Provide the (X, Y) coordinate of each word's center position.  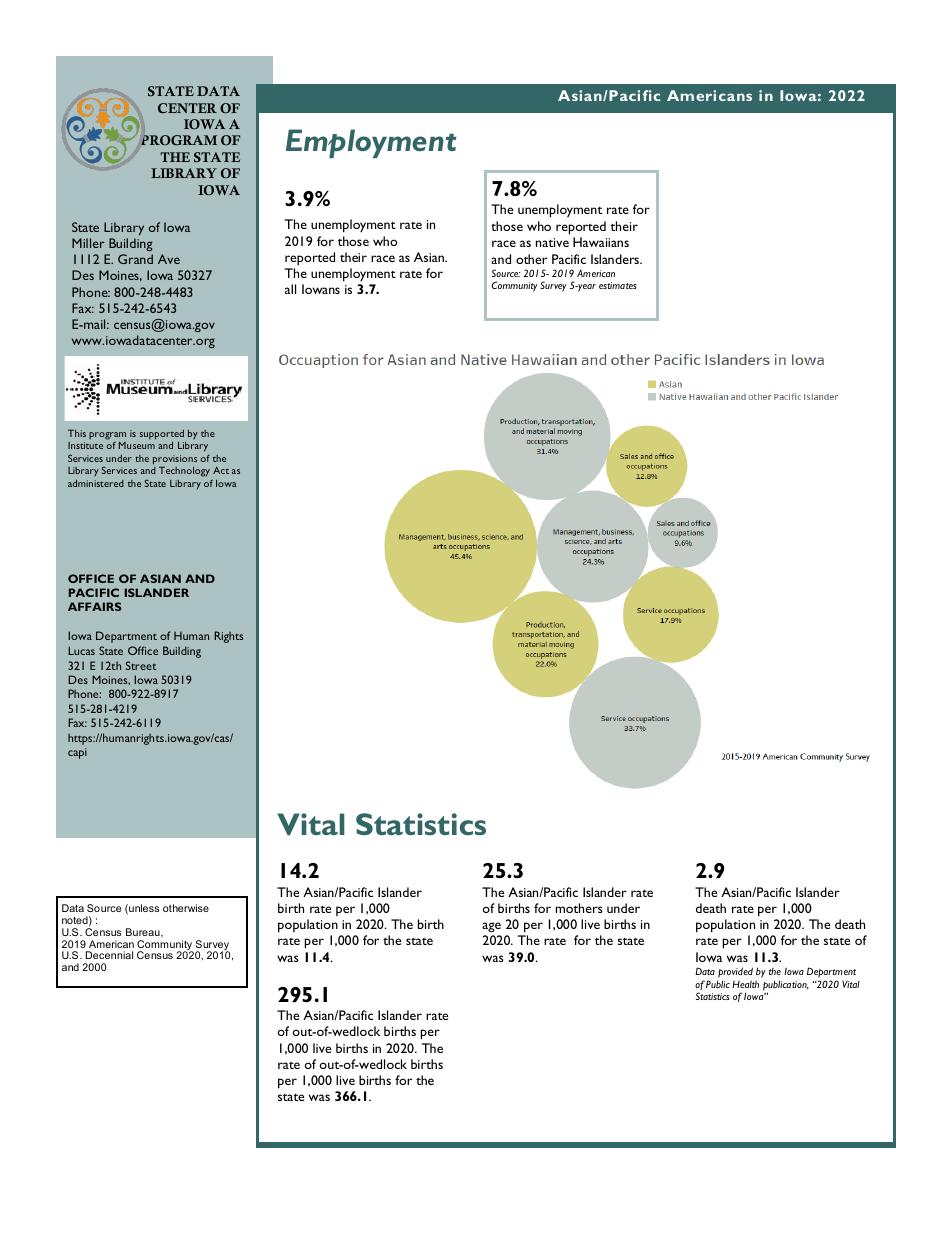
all (290, 289)
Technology (184, 471)
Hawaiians (601, 242)
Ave (169, 259)
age (491, 927)
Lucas (81, 650)
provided (735, 974)
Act (221, 470)
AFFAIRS (94, 606)
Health (745, 984)
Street (141, 665)
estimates (618, 285)
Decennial (109, 955)
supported (162, 435)
